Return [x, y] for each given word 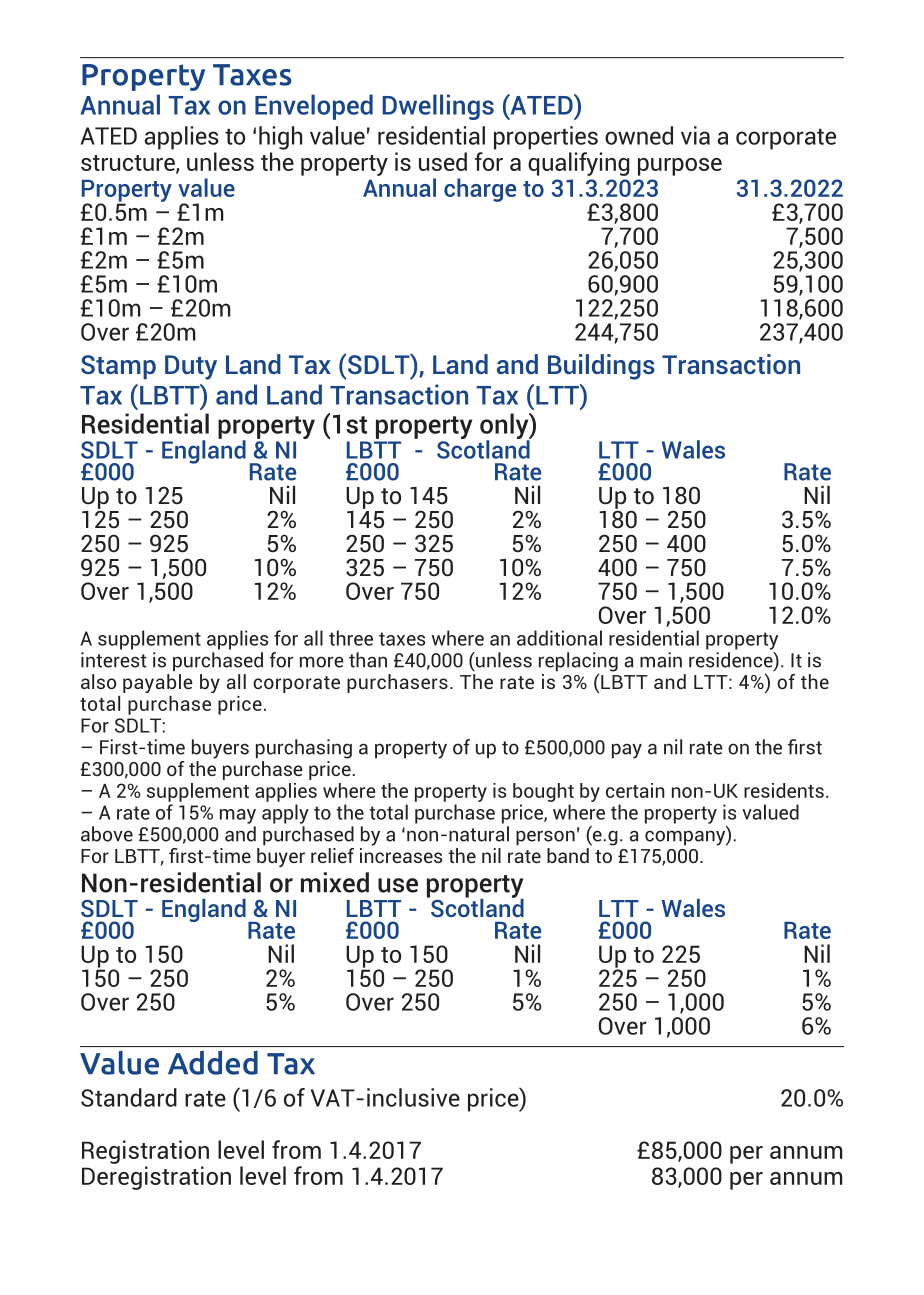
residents [784, 790]
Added [213, 1063]
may [238, 816]
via [695, 135]
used [443, 161]
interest [113, 660]
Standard [129, 1097]
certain [635, 790]
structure [129, 164]
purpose [680, 167]
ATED [109, 136]
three [351, 638]
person [545, 838]
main [661, 660]
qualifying [578, 164]
